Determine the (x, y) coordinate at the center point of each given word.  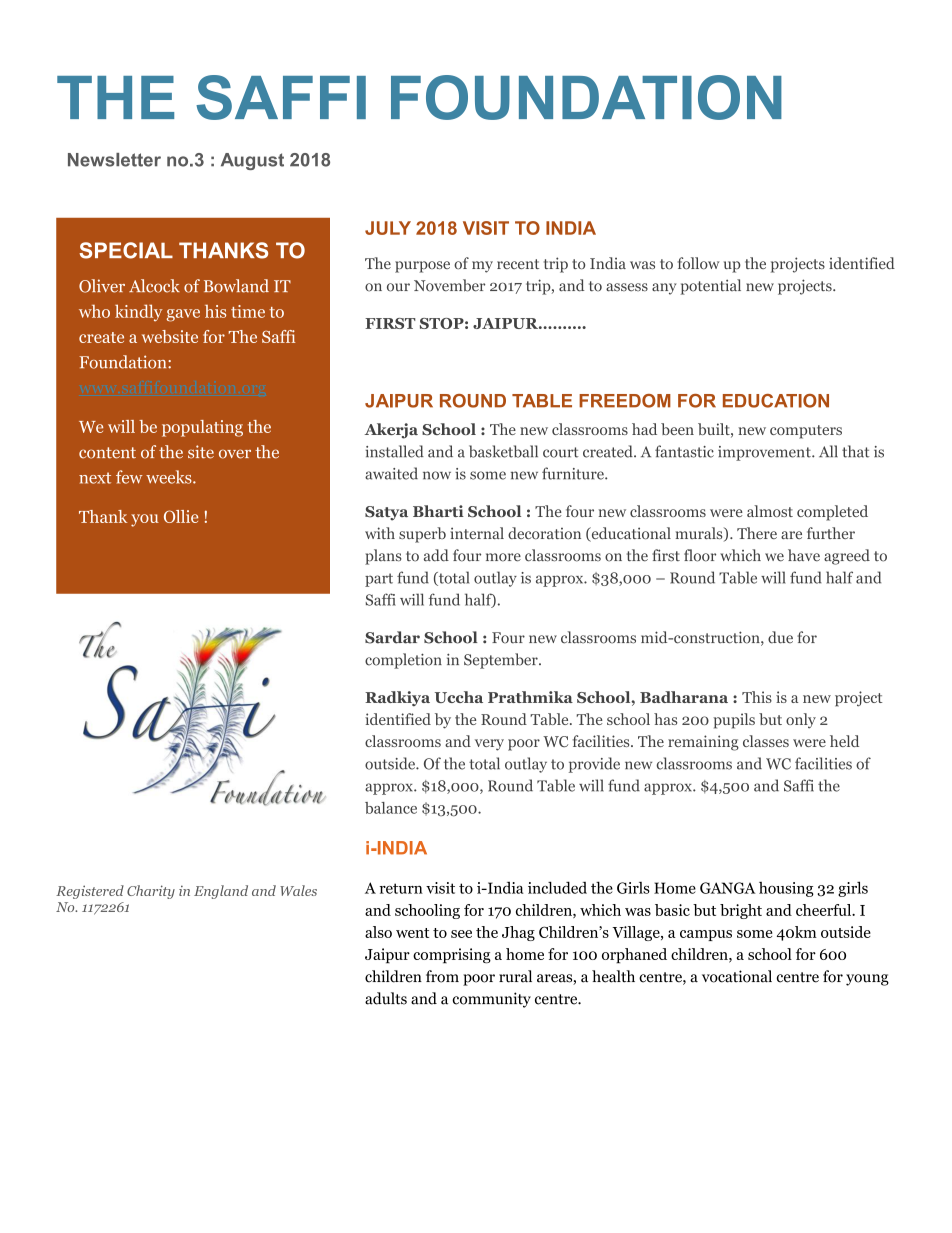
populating (202, 428)
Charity (151, 892)
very (489, 745)
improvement (765, 453)
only (801, 721)
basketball (503, 451)
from (442, 976)
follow (698, 263)
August (252, 161)
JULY (388, 228)
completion (403, 661)
